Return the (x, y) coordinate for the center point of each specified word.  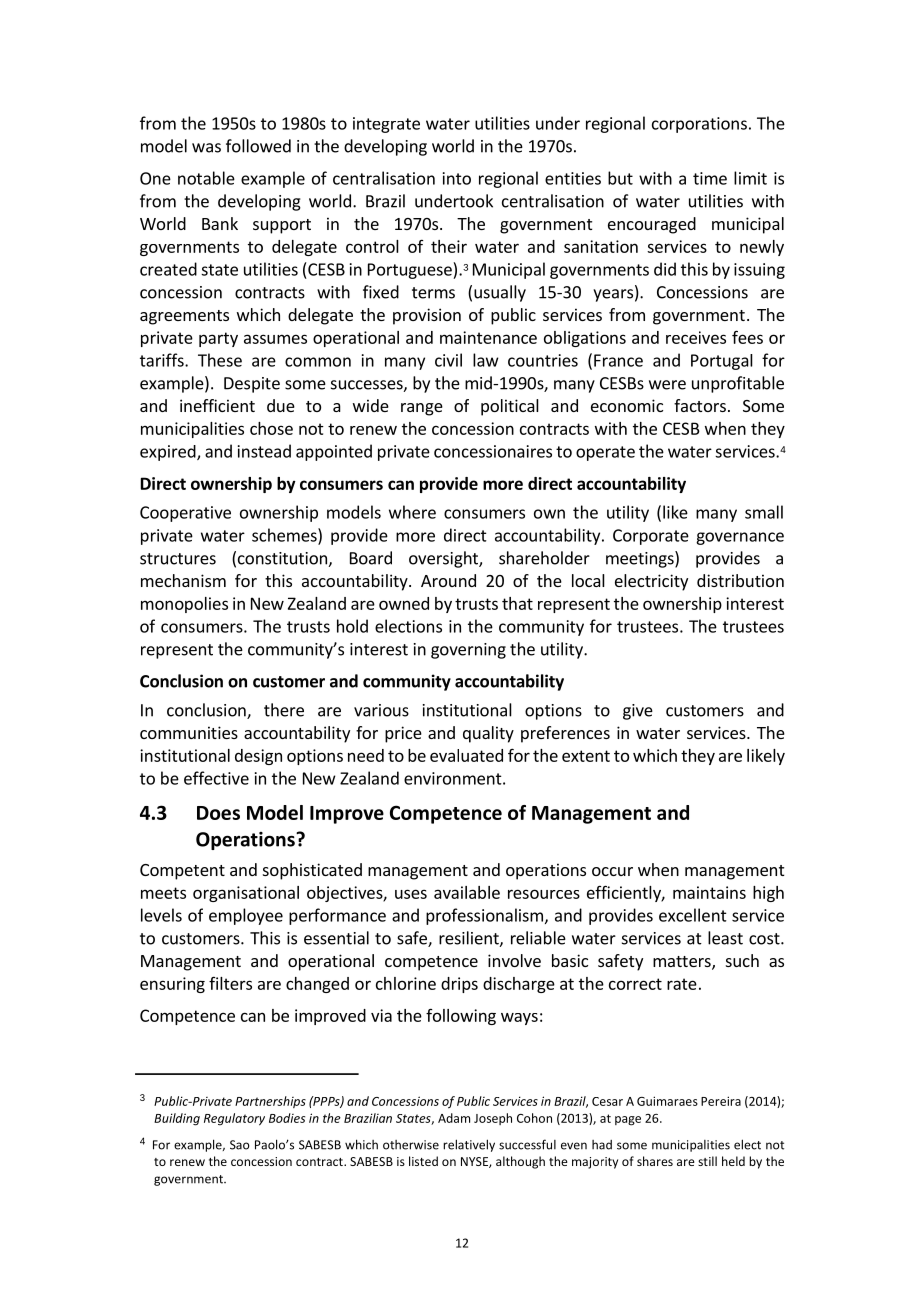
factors (700, 405)
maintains (709, 892)
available (467, 892)
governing (468, 651)
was (206, 148)
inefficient (217, 405)
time (710, 178)
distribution (740, 580)
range (422, 409)
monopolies (184, 605)
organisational (246, 894)
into (457, 178)
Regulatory (234, 1119)
